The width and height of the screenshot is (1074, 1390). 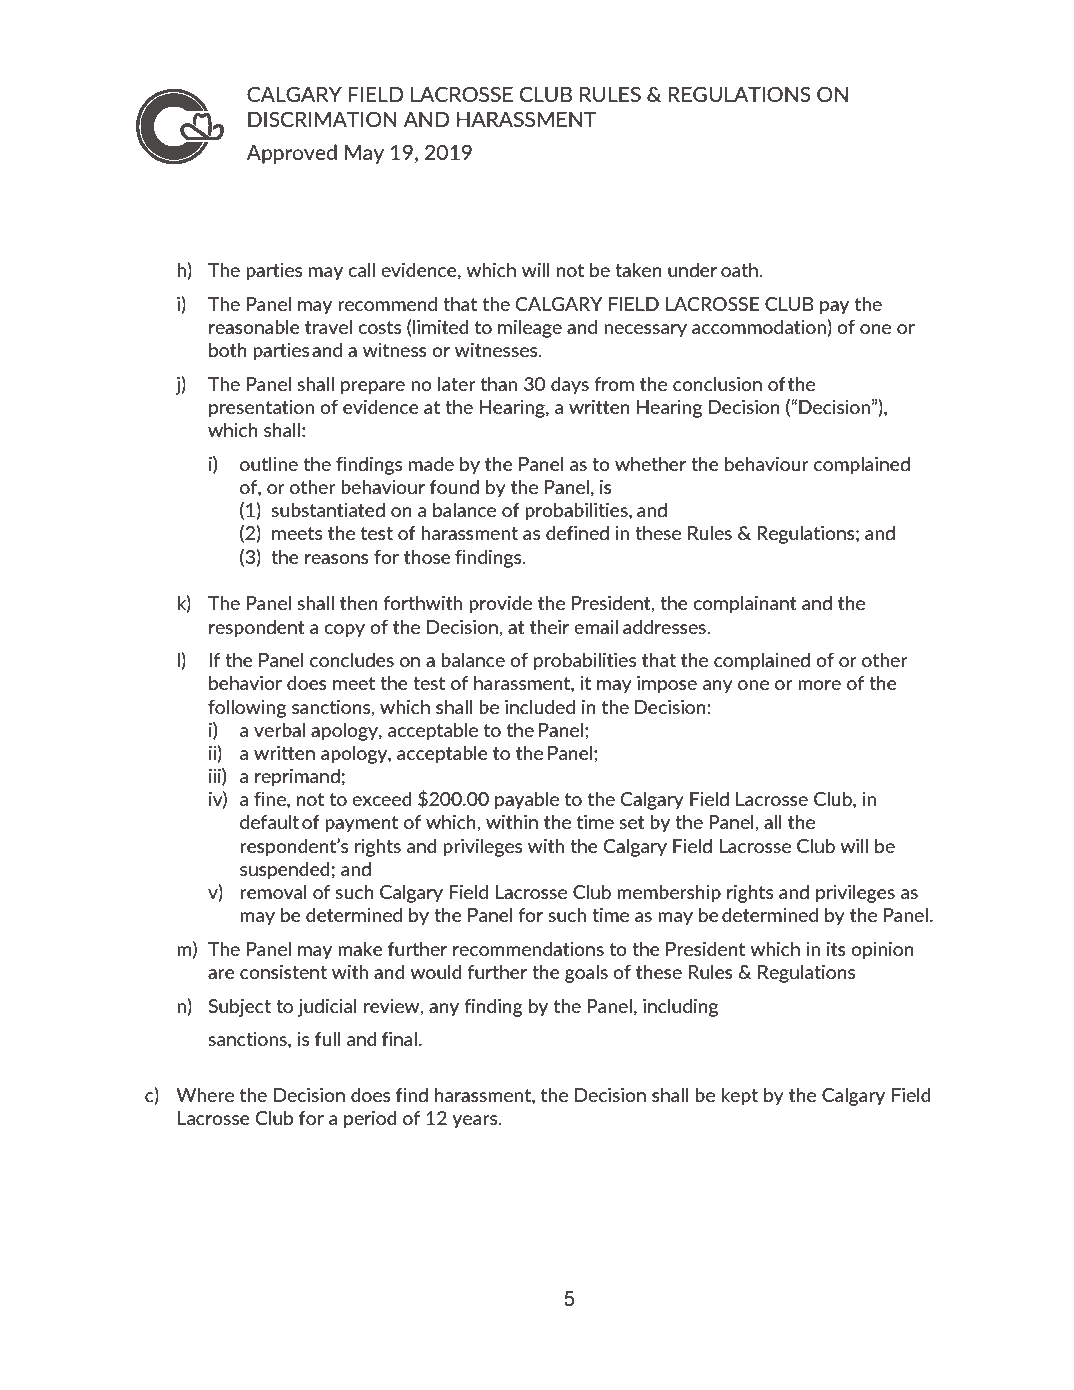 I want to click on oath, so click(x=740, y=269).
